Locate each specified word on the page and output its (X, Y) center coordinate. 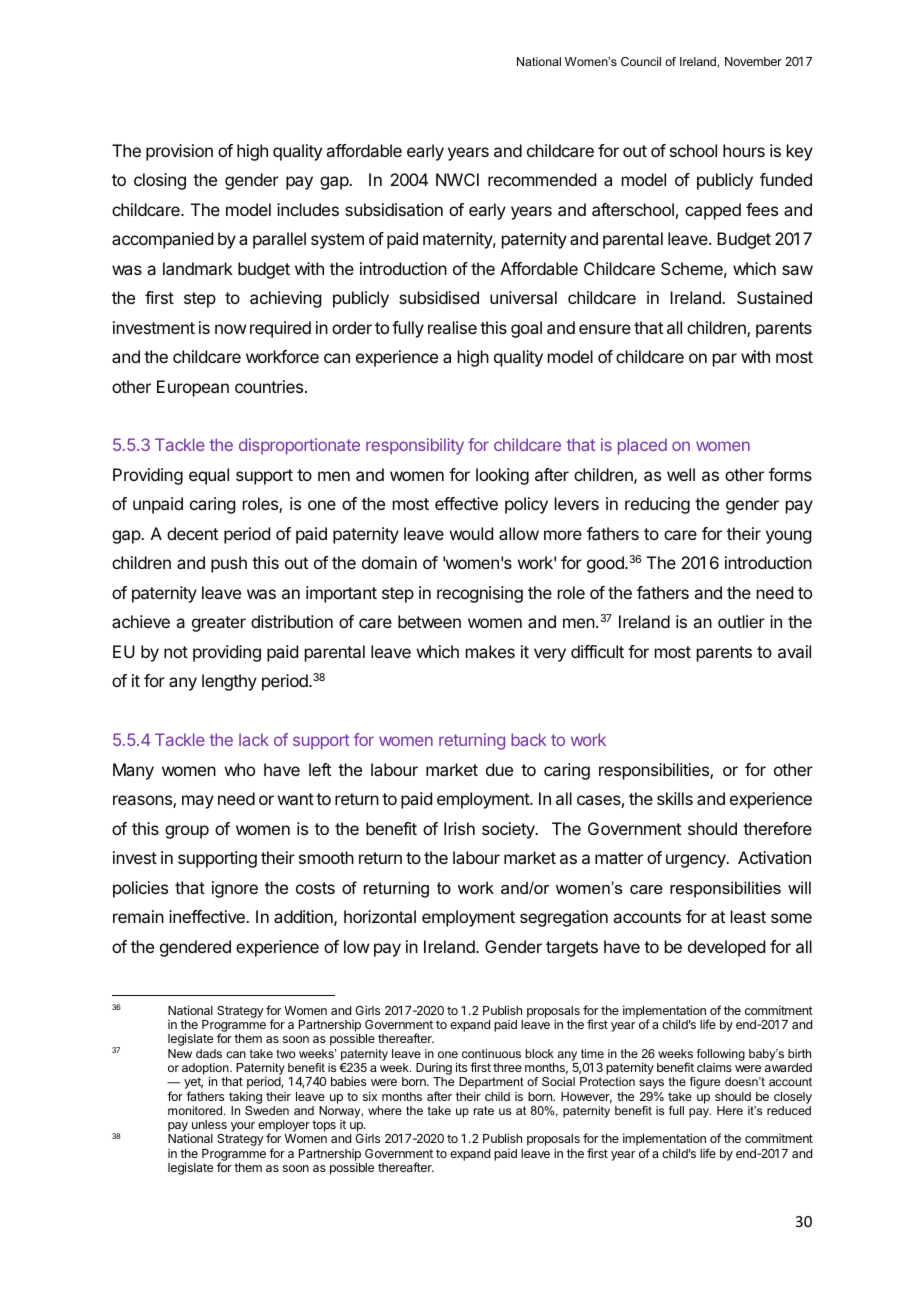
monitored (196, 1110)
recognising (480, 594)
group (187, 832)
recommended (542, 179)
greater (219, 624)
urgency (697, 861)
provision (179, 152)
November (753, 61)
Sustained (774, 297)
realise (452, 327)
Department (491, 1084)
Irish (459, 828)
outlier (741, 621)
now (230, 329)
